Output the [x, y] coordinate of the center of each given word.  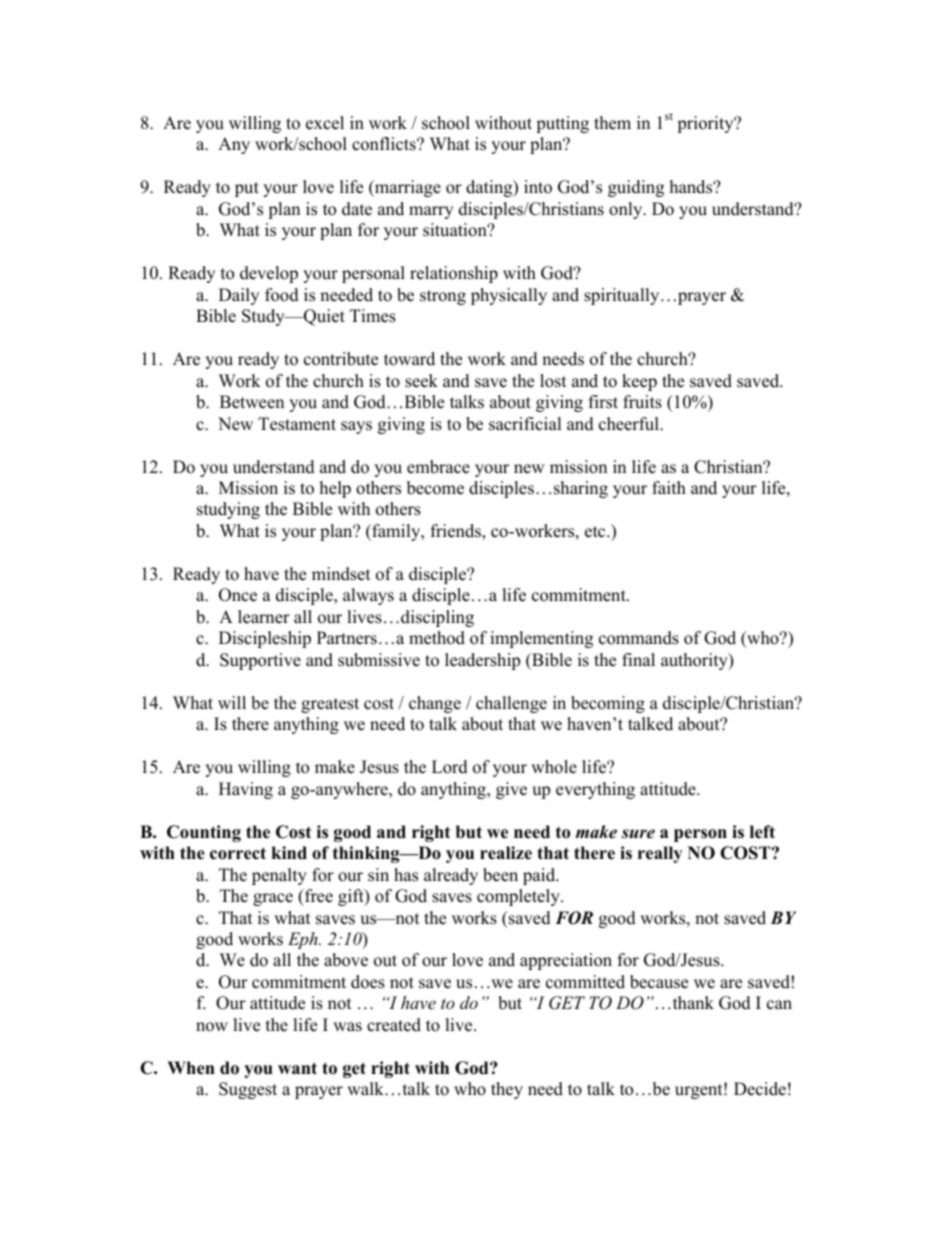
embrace [438, 467]
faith [669, 487]
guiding [636, 188]
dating [490, 188]
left [762, 832]
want [297, 1068]
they [507, 1090]
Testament [297, 424]
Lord [450, 767]
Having [246, 790]
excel [325, 123]
